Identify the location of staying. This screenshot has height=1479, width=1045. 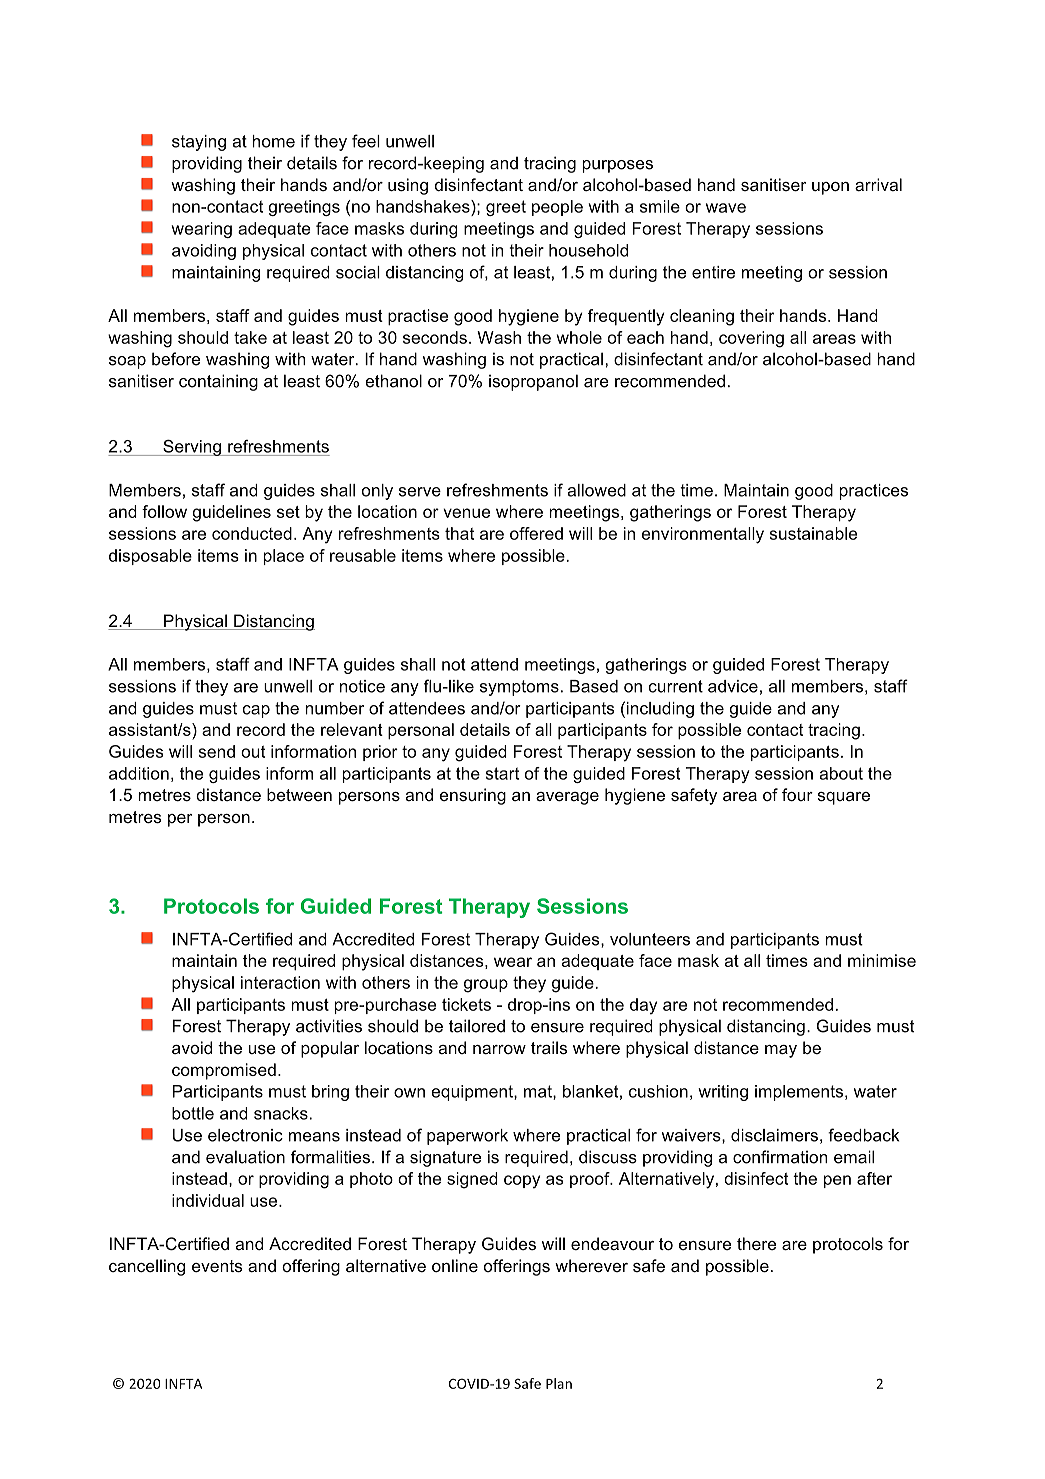
(199, 143).
